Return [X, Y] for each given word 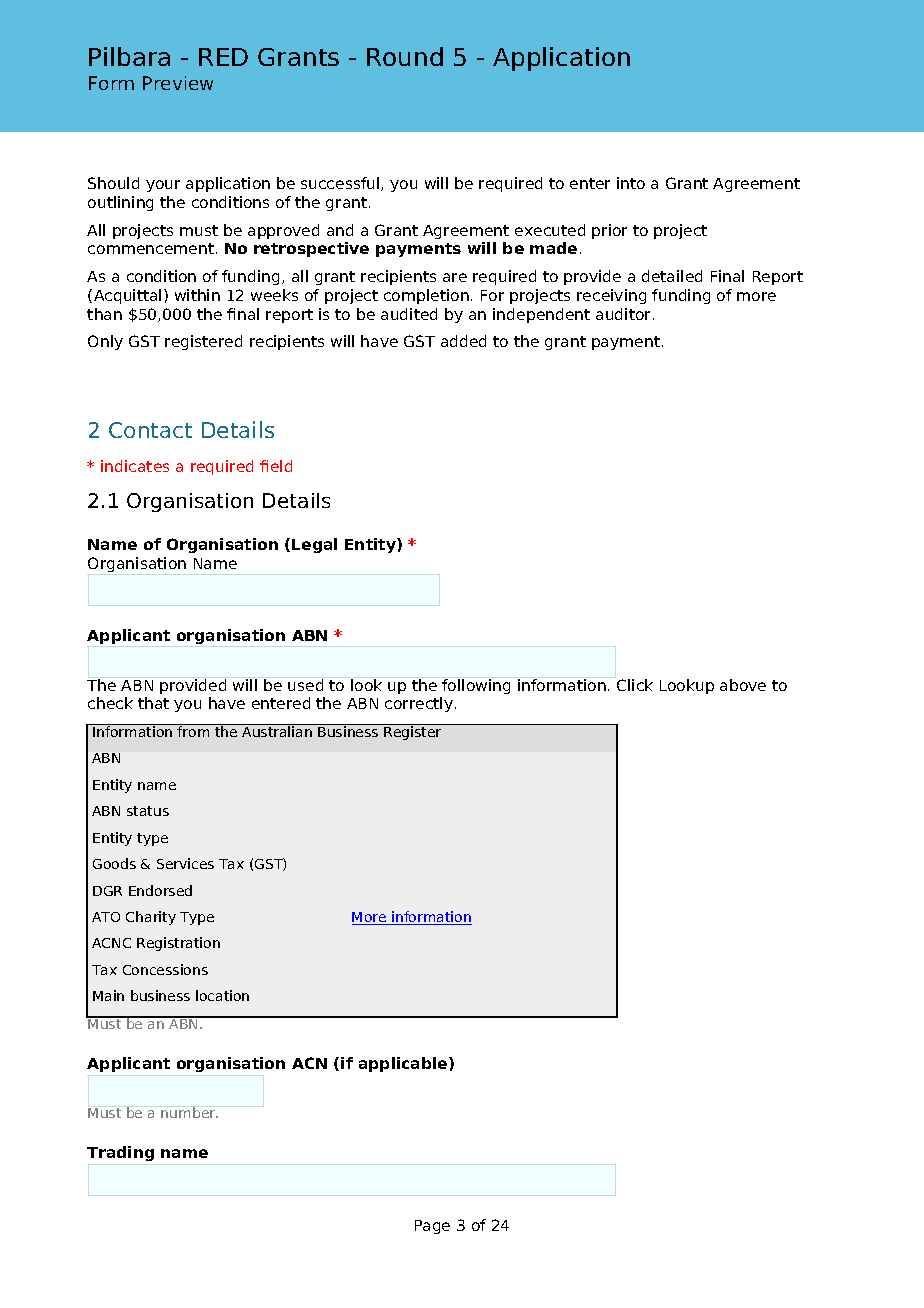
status [148, 811]
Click [635, 685]
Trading [120, 1153]
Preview [178, 83]
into [631, 183]
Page [432, 1227]
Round [405, 56]
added [463, 341]
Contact [150, 430]
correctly [419, 704]
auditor [625, 314]
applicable [404, 1064]
